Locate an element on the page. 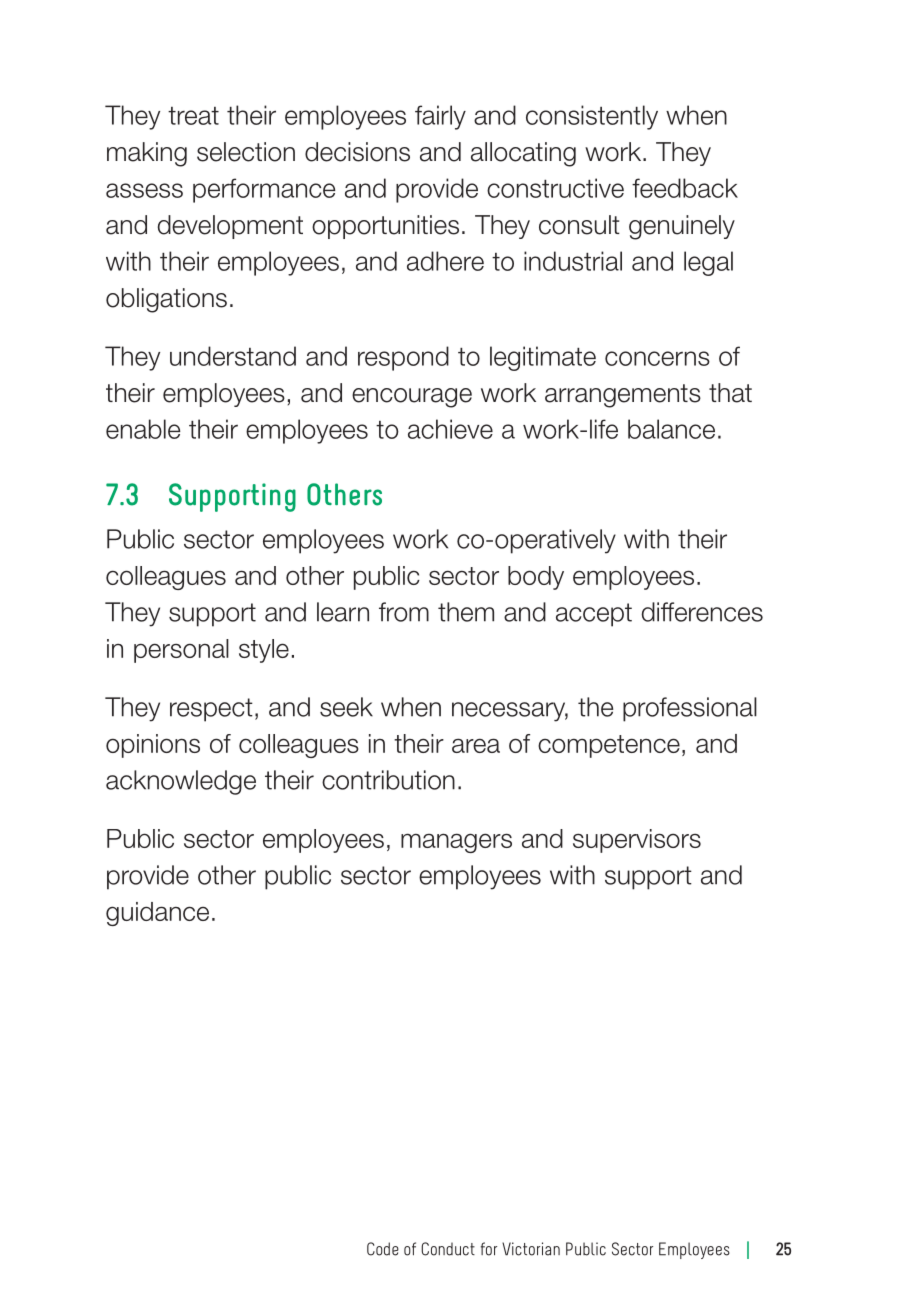 The height and width of the page is (1303, 924). acknowledge is located at coordinates (181, 782).
